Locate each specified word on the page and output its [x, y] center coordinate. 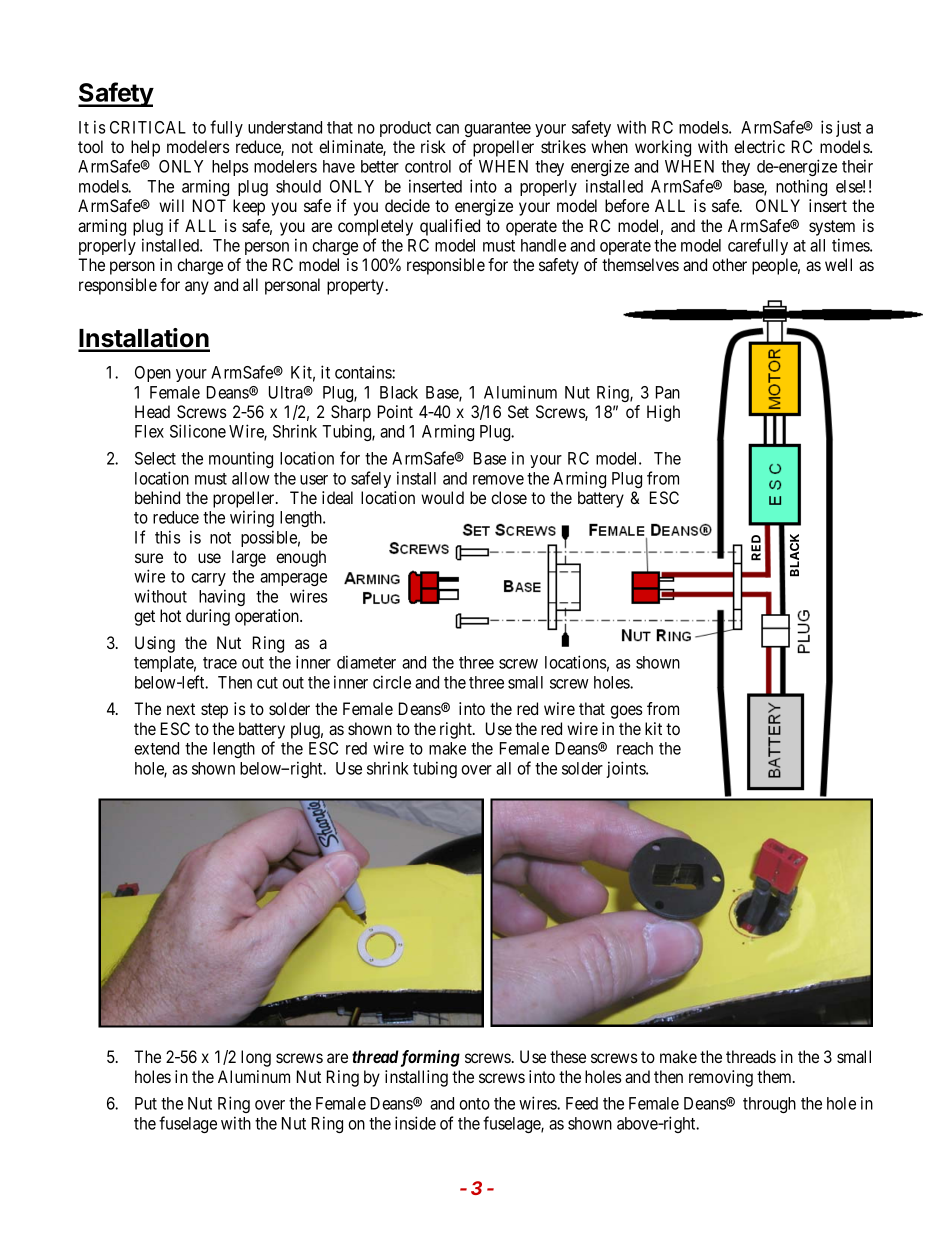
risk [433, 146]
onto [474, 1104]
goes [626, 712]
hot [170, 615]
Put [146, 1103]
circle [392, 682]
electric [759, 146]
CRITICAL [148, 127]
